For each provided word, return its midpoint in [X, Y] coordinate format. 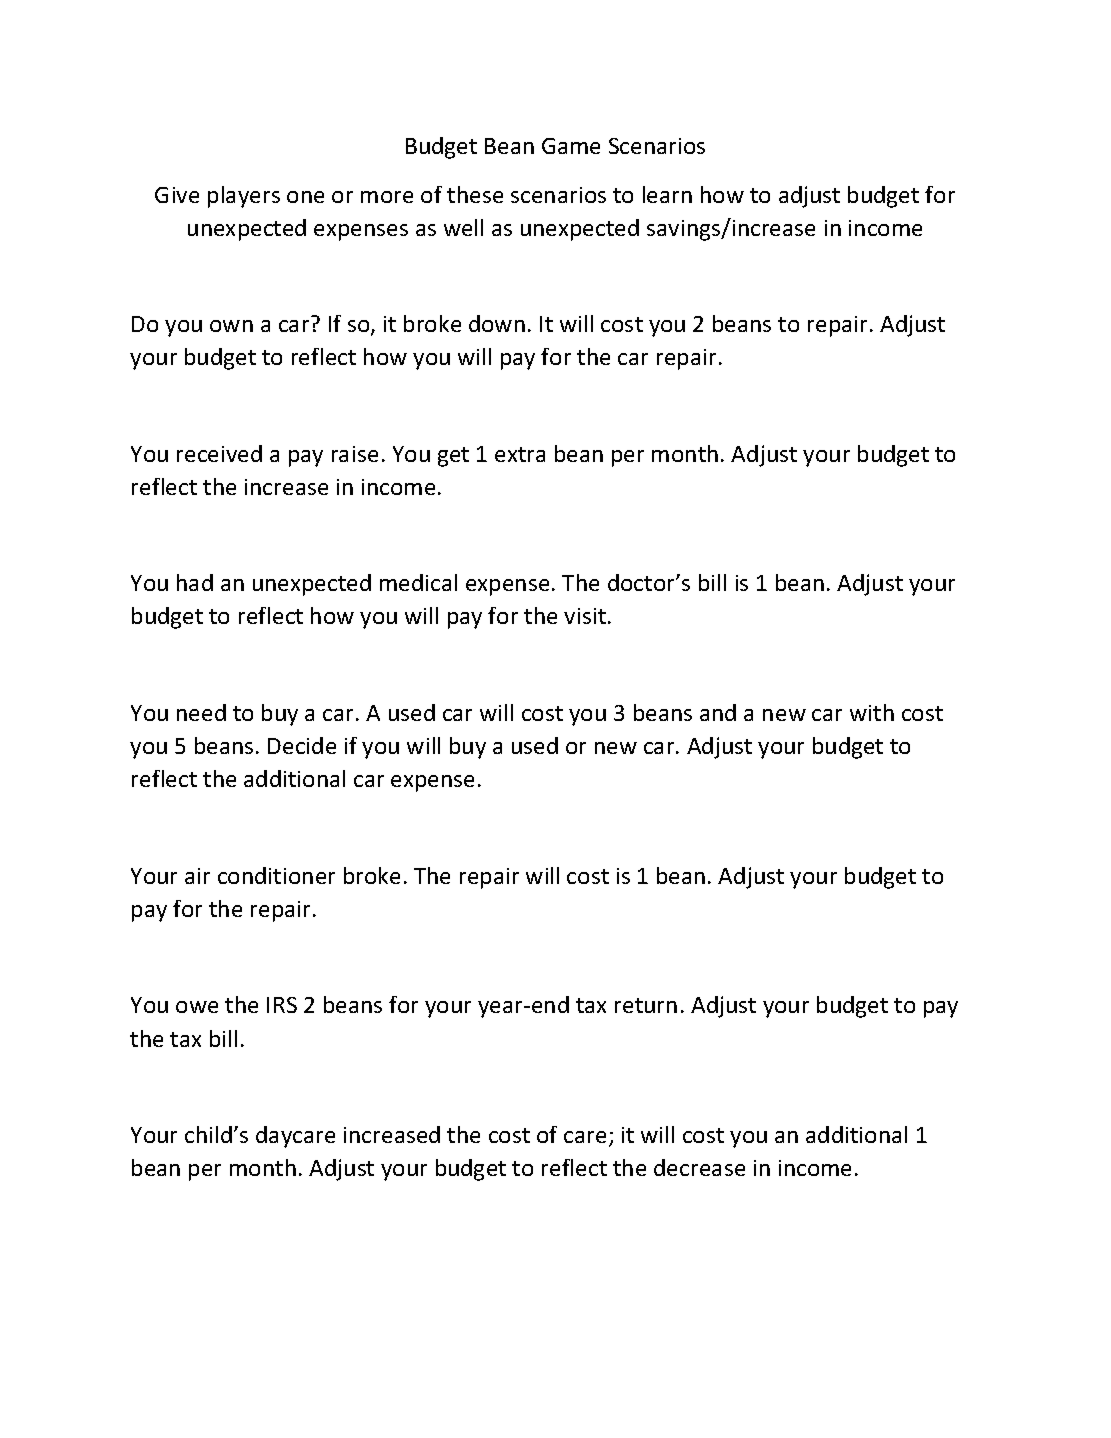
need [201, 712]
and [718, 712]
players [244, 197]
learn [667, 194]
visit [585, 616]
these [475, 194]
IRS [282, 1005]
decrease [699, 1167]
